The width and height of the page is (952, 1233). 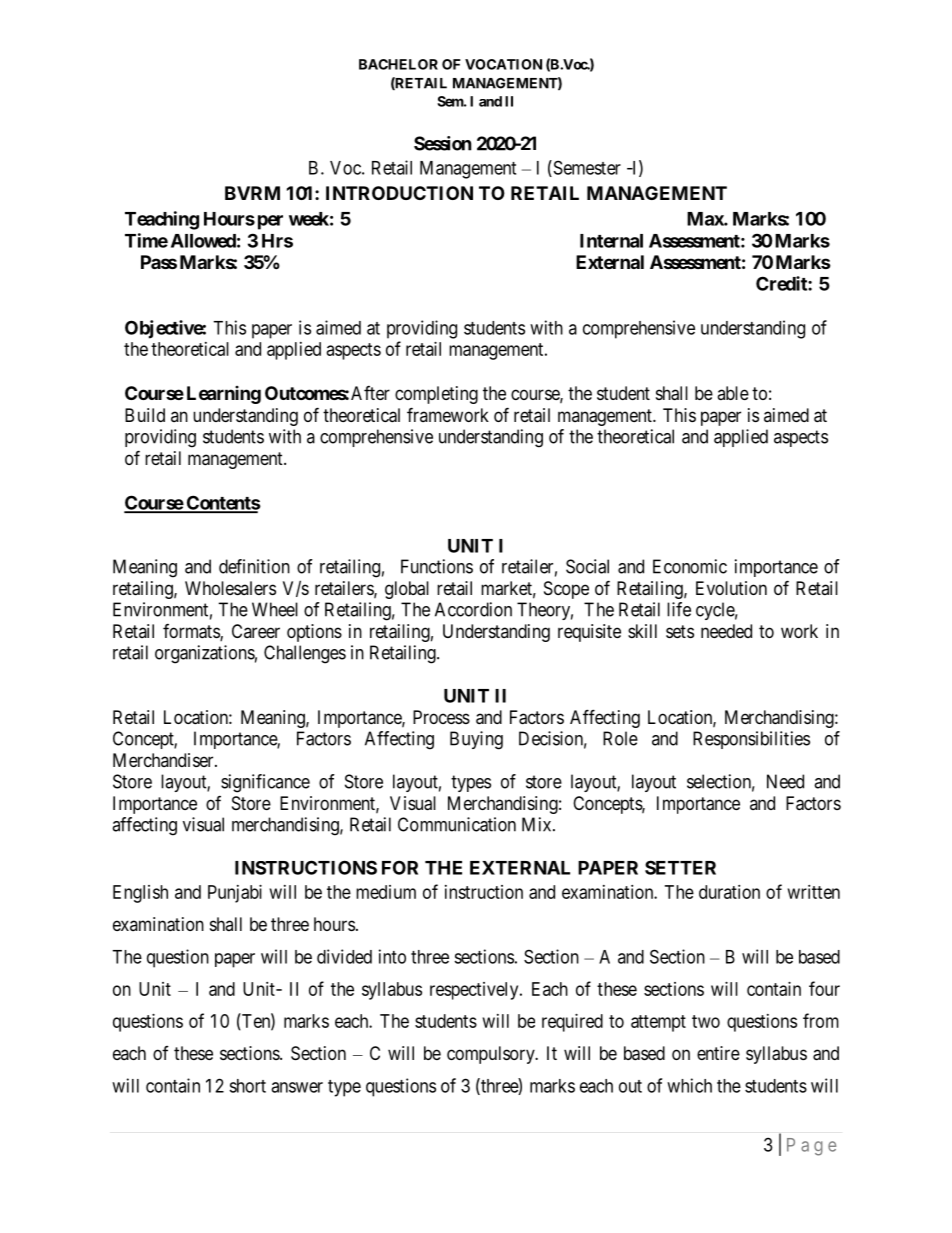 I want to click on compulsory, so click(x=492, y=1055).
